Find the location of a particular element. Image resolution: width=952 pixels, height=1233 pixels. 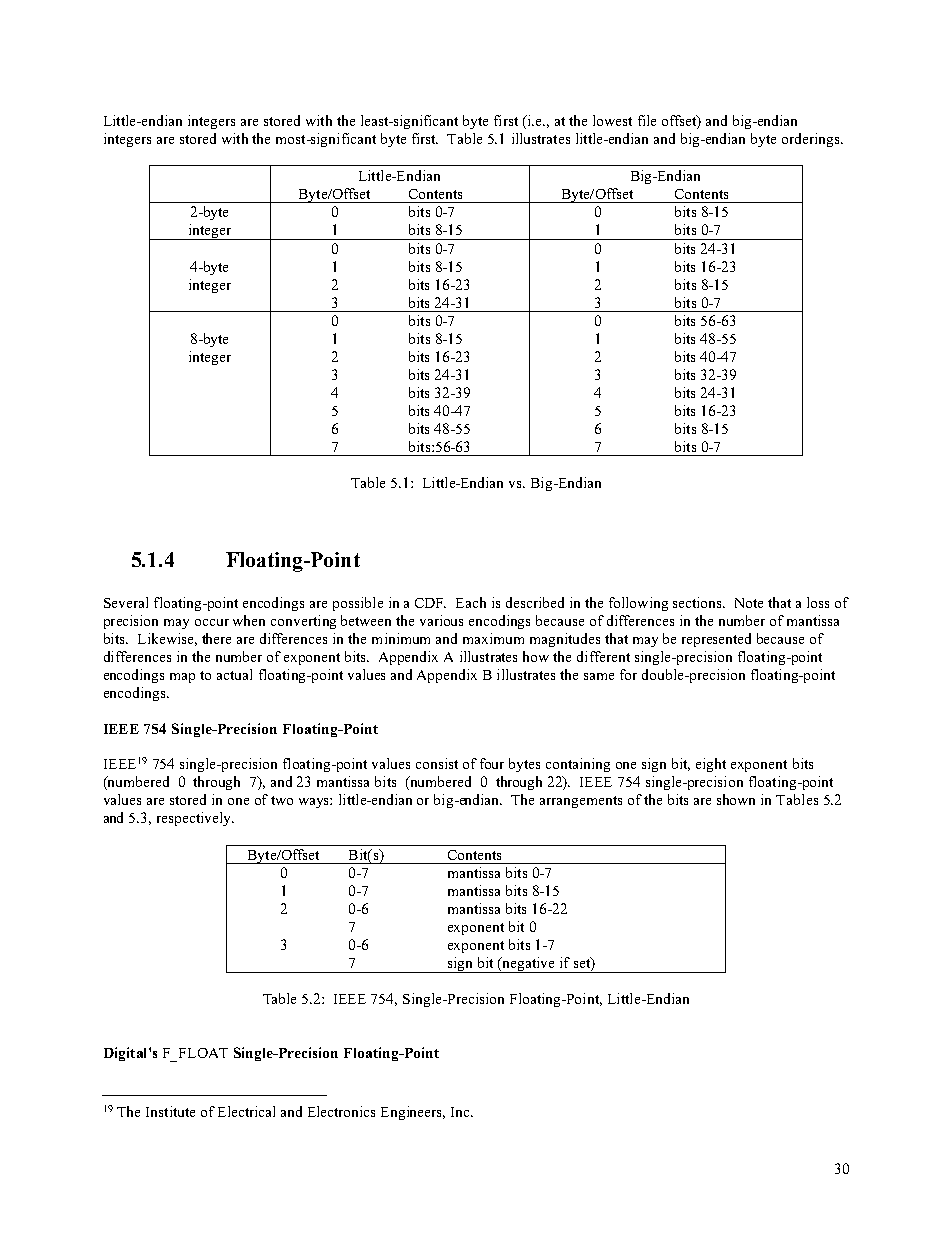

sections is located at coordinates (698, 602).
